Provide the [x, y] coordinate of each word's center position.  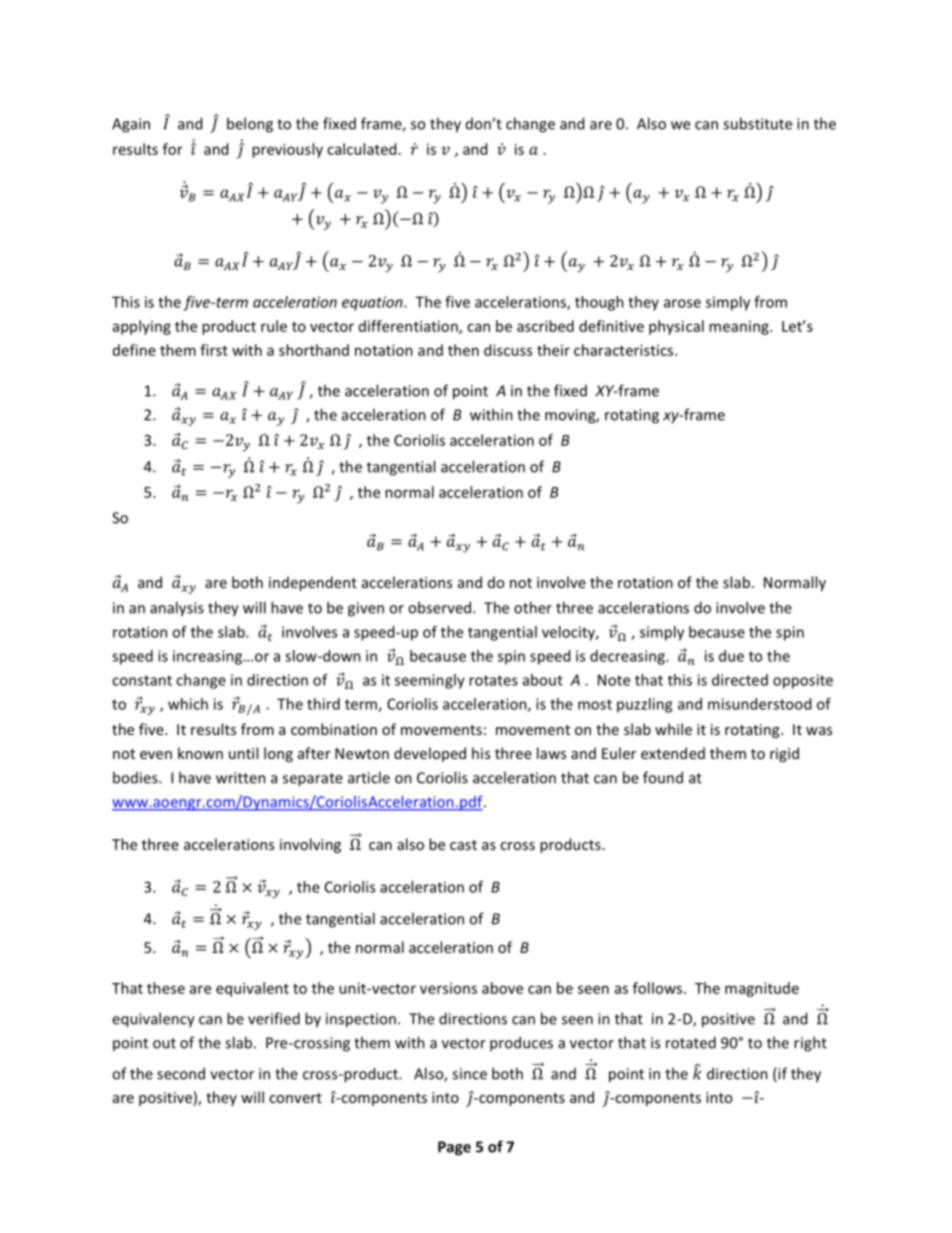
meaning [740, 328]
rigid [784, 754]
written [241, 778]
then [463, 350]
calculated [361, 149]
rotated [691, 1042]
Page [454, 1148]
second [181, 1073]
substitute [757, 123]
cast [463, 845]
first [214, 350]
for [173, 149]
